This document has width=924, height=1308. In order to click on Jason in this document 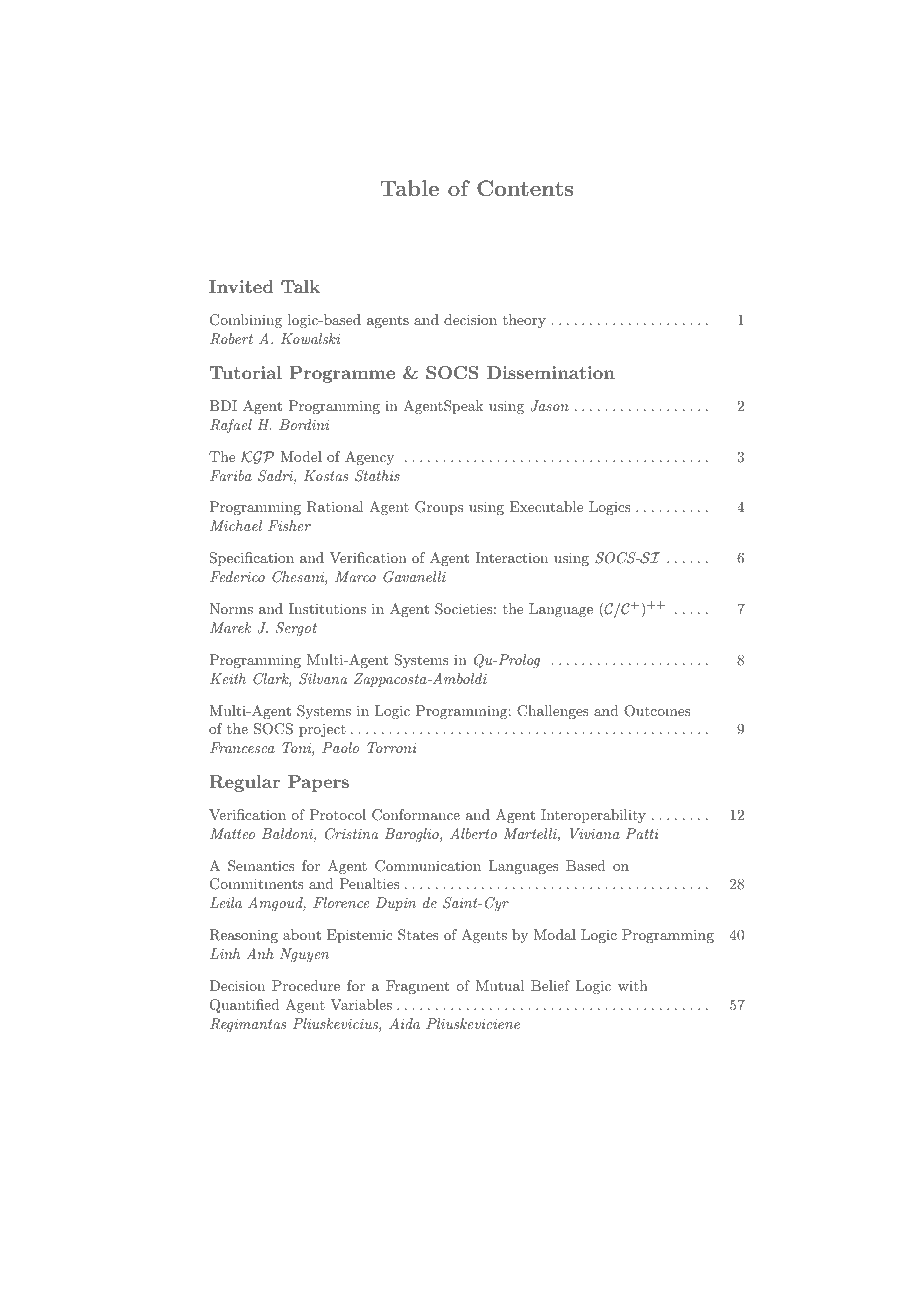, I will do `click(549, 406)`.
